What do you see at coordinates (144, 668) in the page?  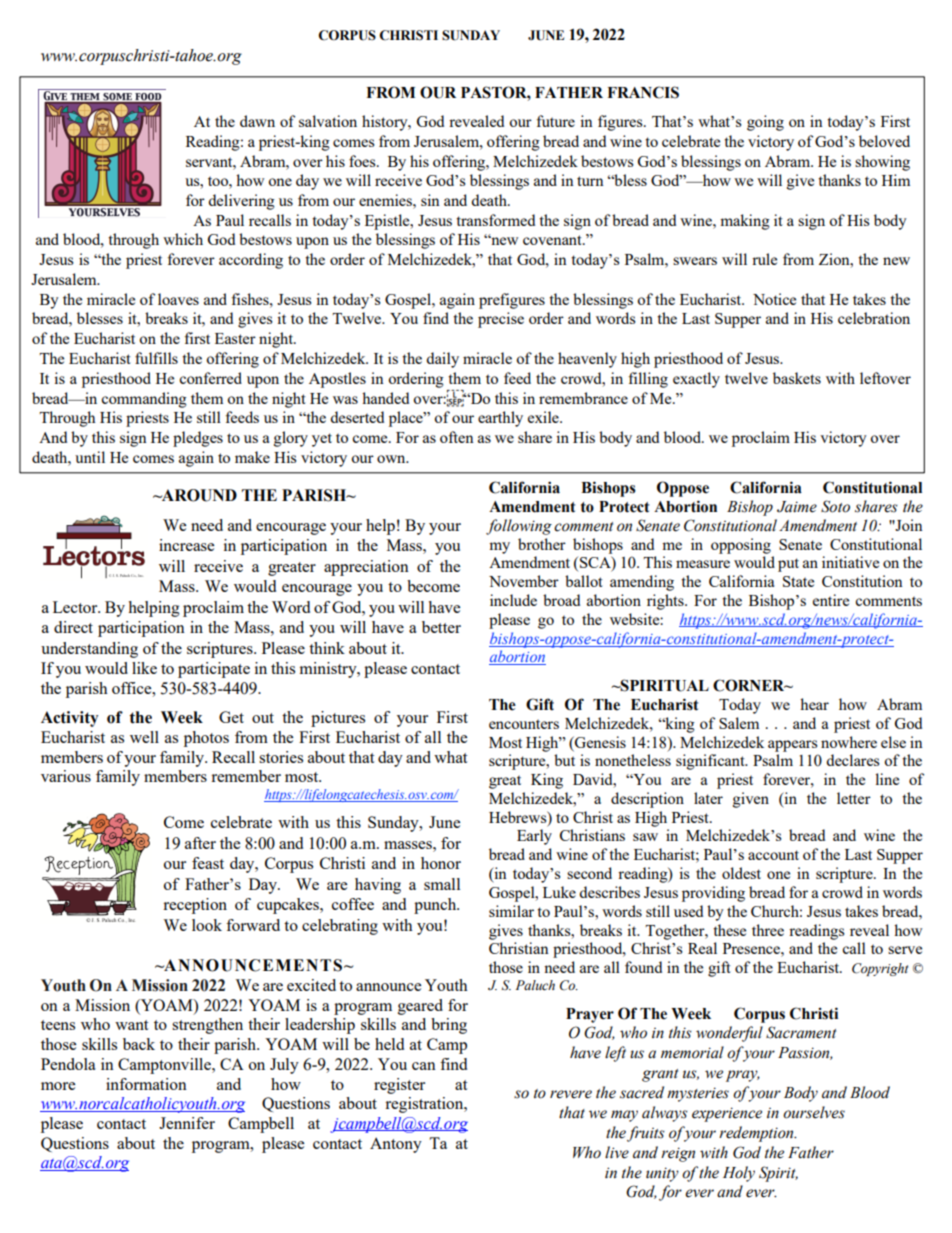 I see `like` at bounding box center [144, 668].
